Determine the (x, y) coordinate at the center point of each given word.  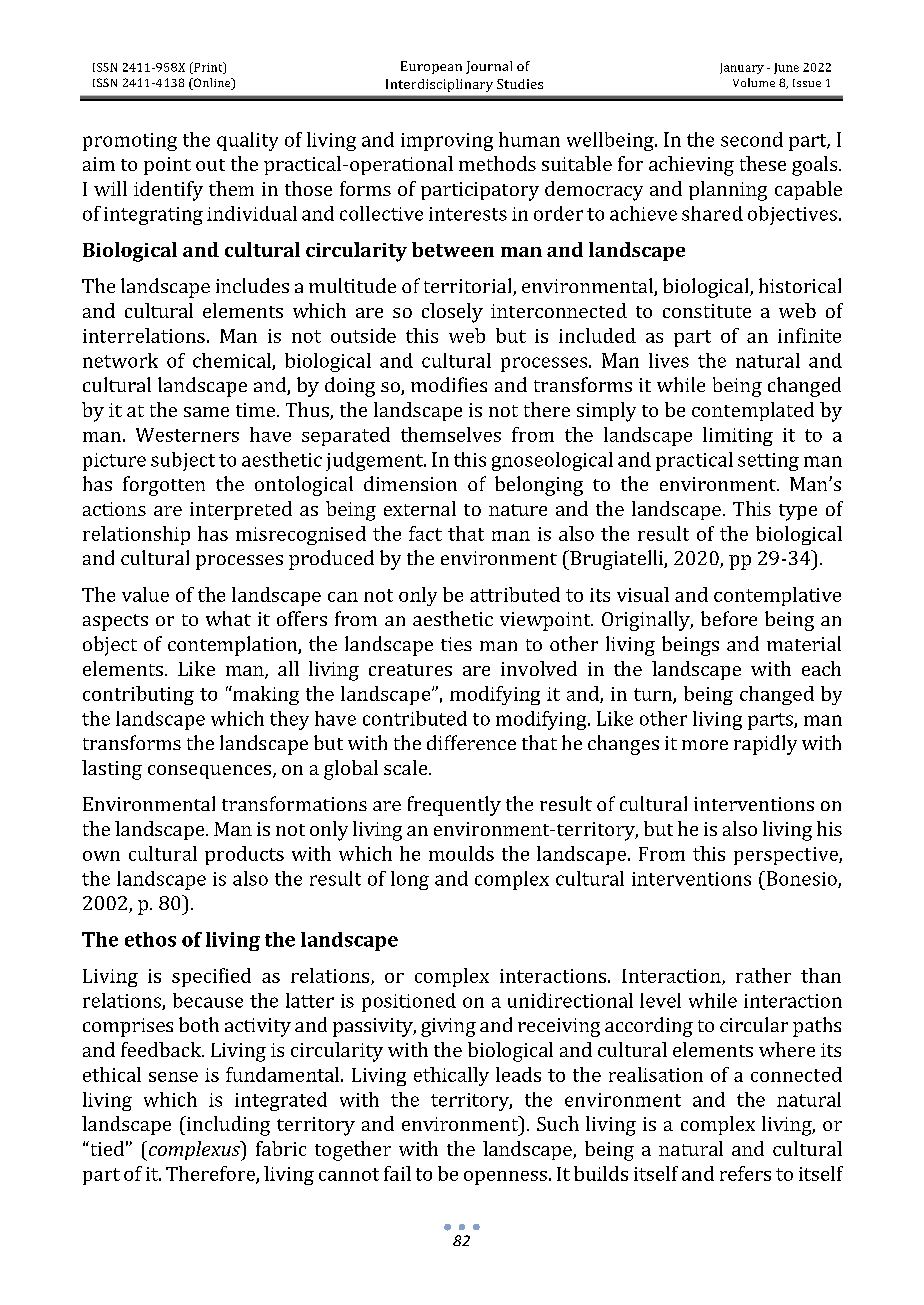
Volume (754, 82)
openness (505, 1178)
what (228, 618)
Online (212, 84)
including (227, 1126)
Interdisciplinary (439, 85)
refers (745, 1173)
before (729, 618)
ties (456, 644)
